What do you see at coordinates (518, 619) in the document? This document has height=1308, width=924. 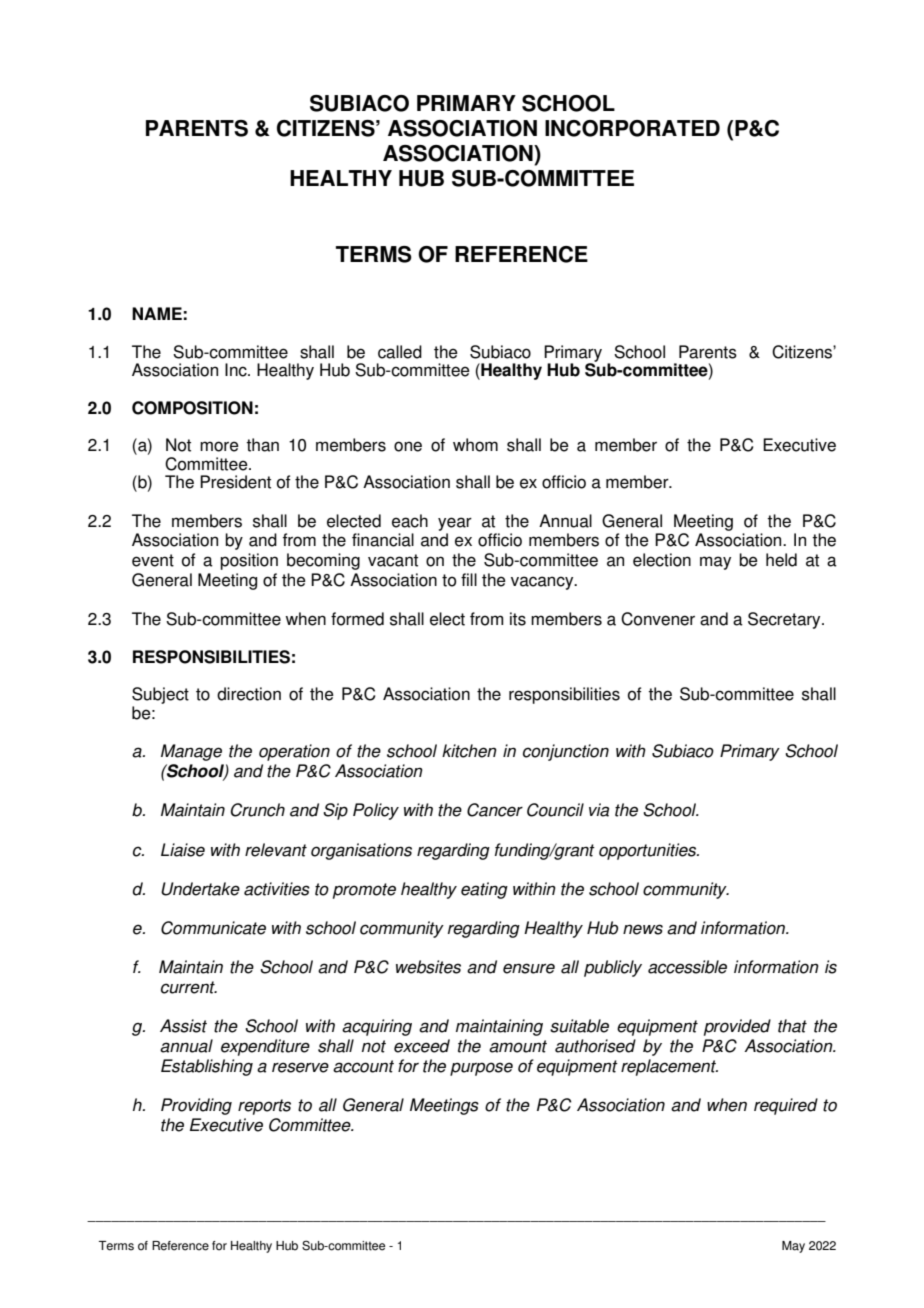 I see `its` at bounding box center [518, 619].
